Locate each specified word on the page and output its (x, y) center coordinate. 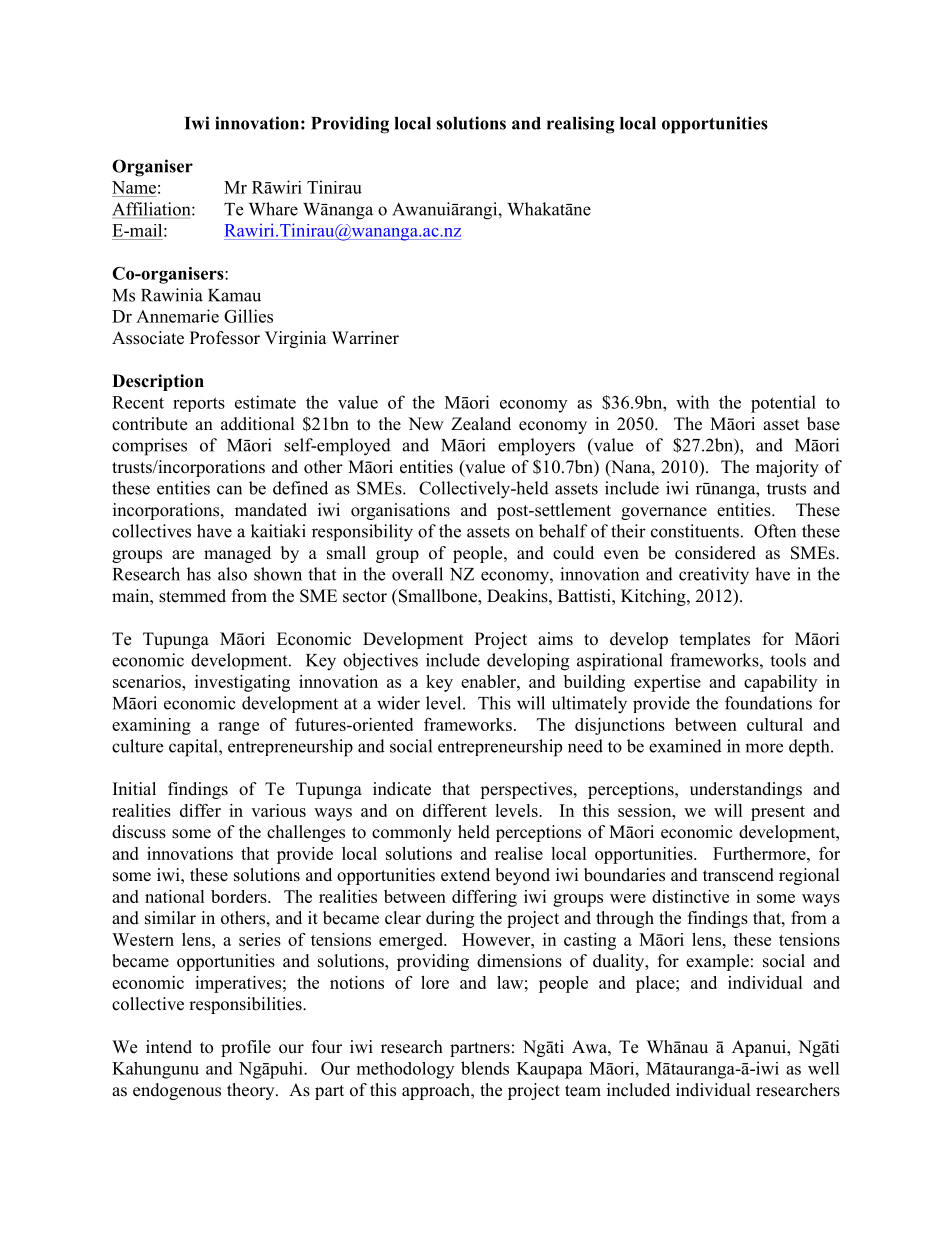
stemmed (192, 596)
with (692, 402)
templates (715, 640)
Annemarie (177, 316)
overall (417, 574)
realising (581, 125)
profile (246, 1048)
